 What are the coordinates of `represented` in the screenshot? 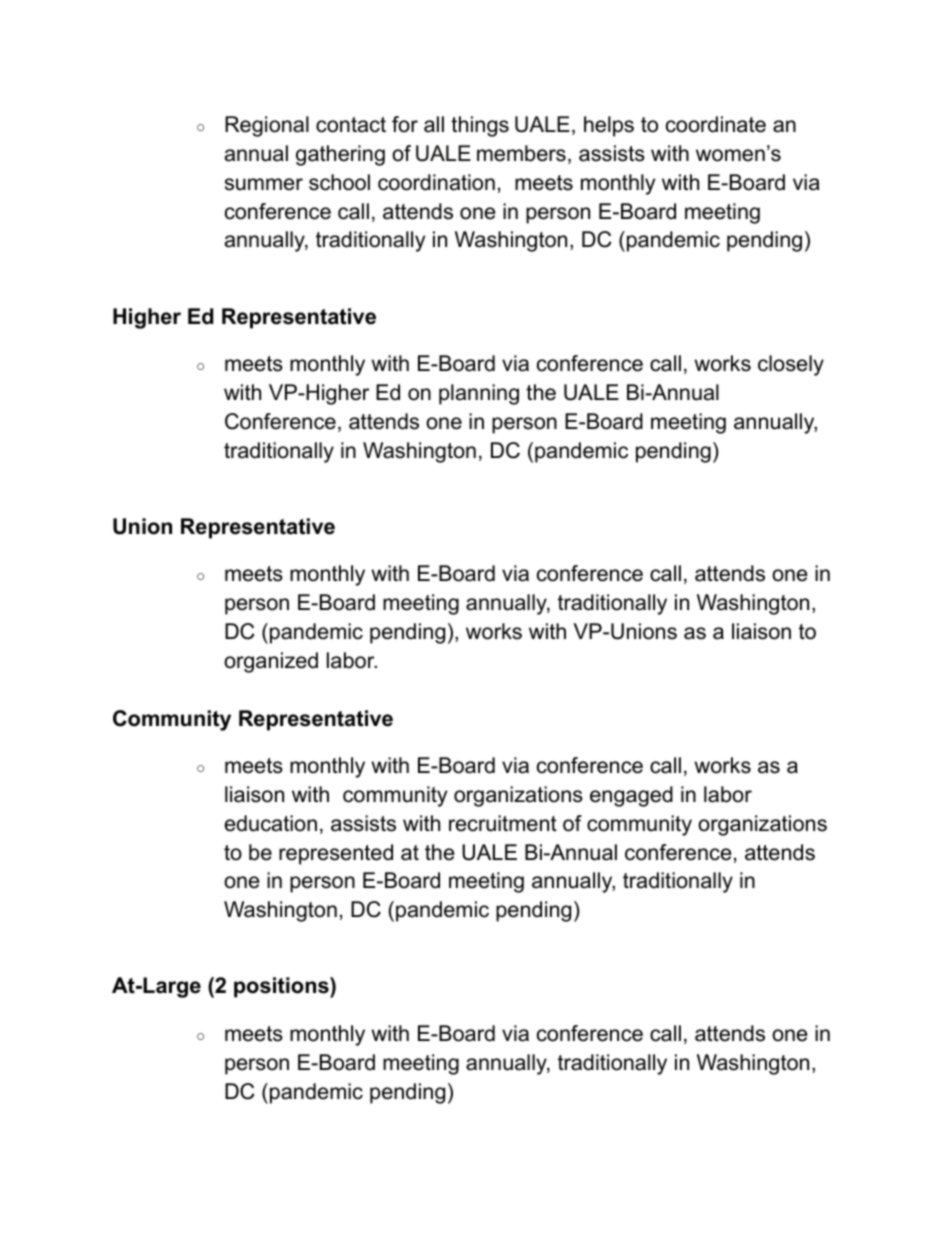 It's located at (336, 854).
